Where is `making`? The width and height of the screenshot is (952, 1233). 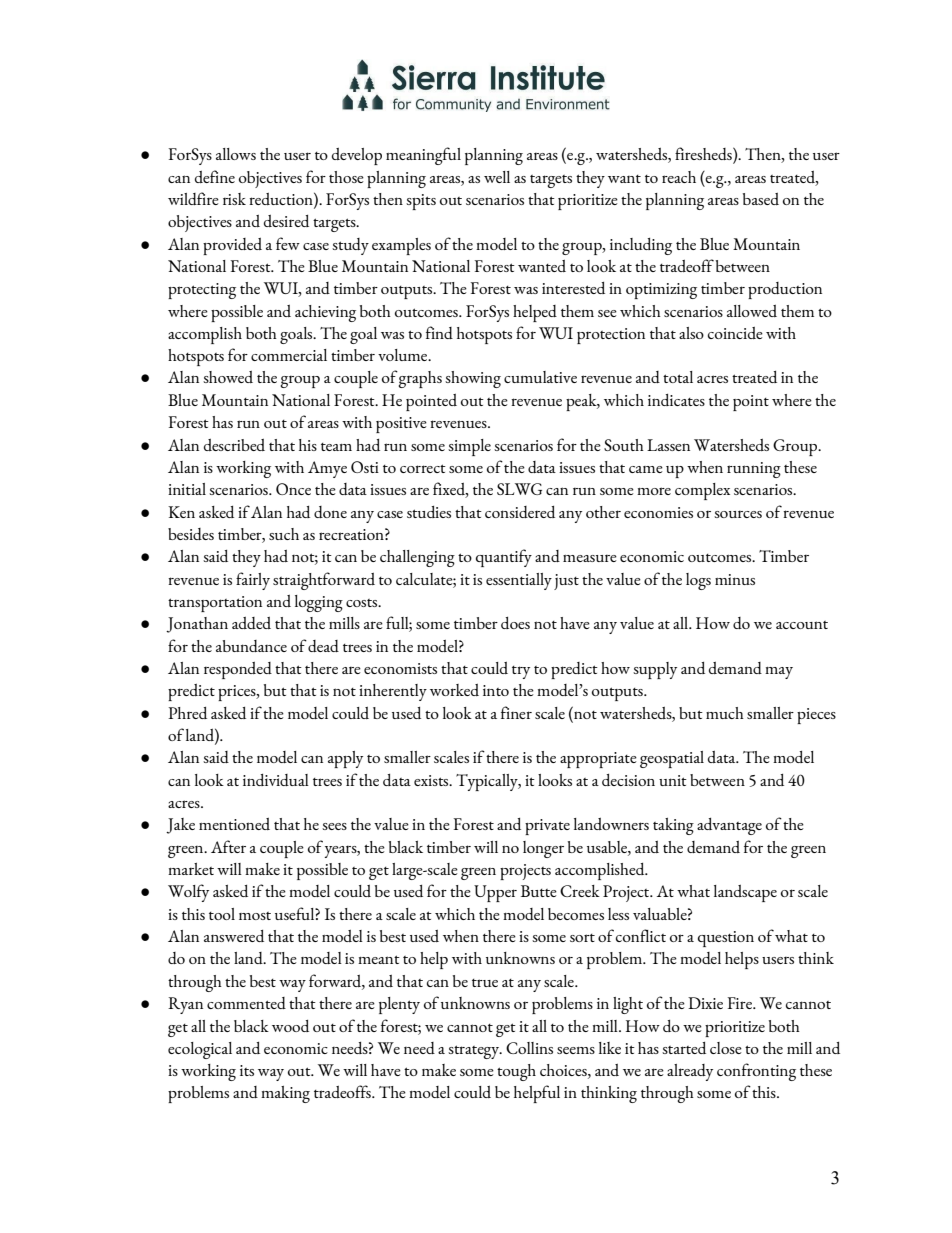
making is located at coordinates (285, 1094).
